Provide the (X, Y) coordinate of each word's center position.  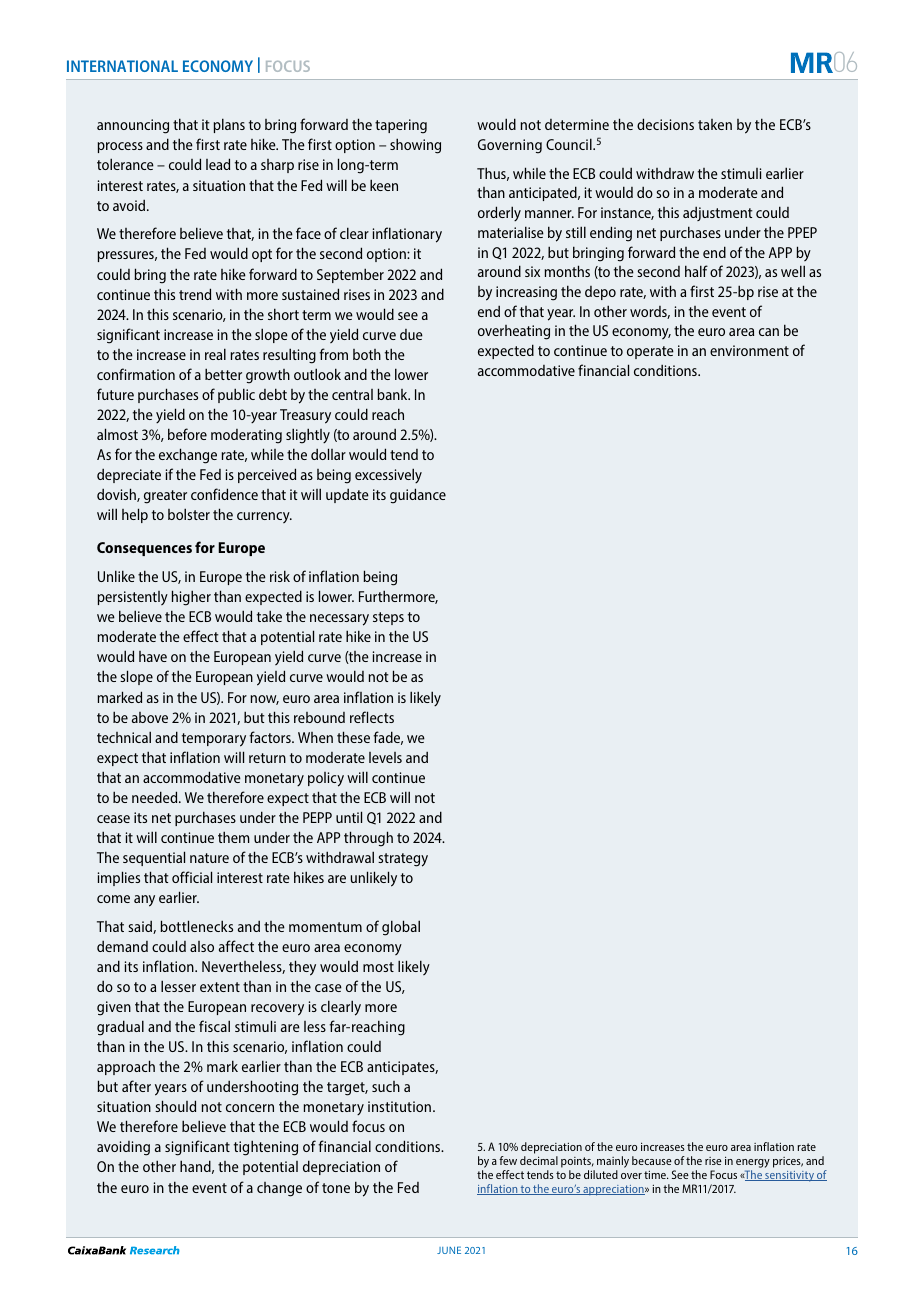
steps (388, 618)
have (153, 656)
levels (385, 757)
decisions (665, 124)
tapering (401, 126)
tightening (266, 1148)
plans (229, 125)
